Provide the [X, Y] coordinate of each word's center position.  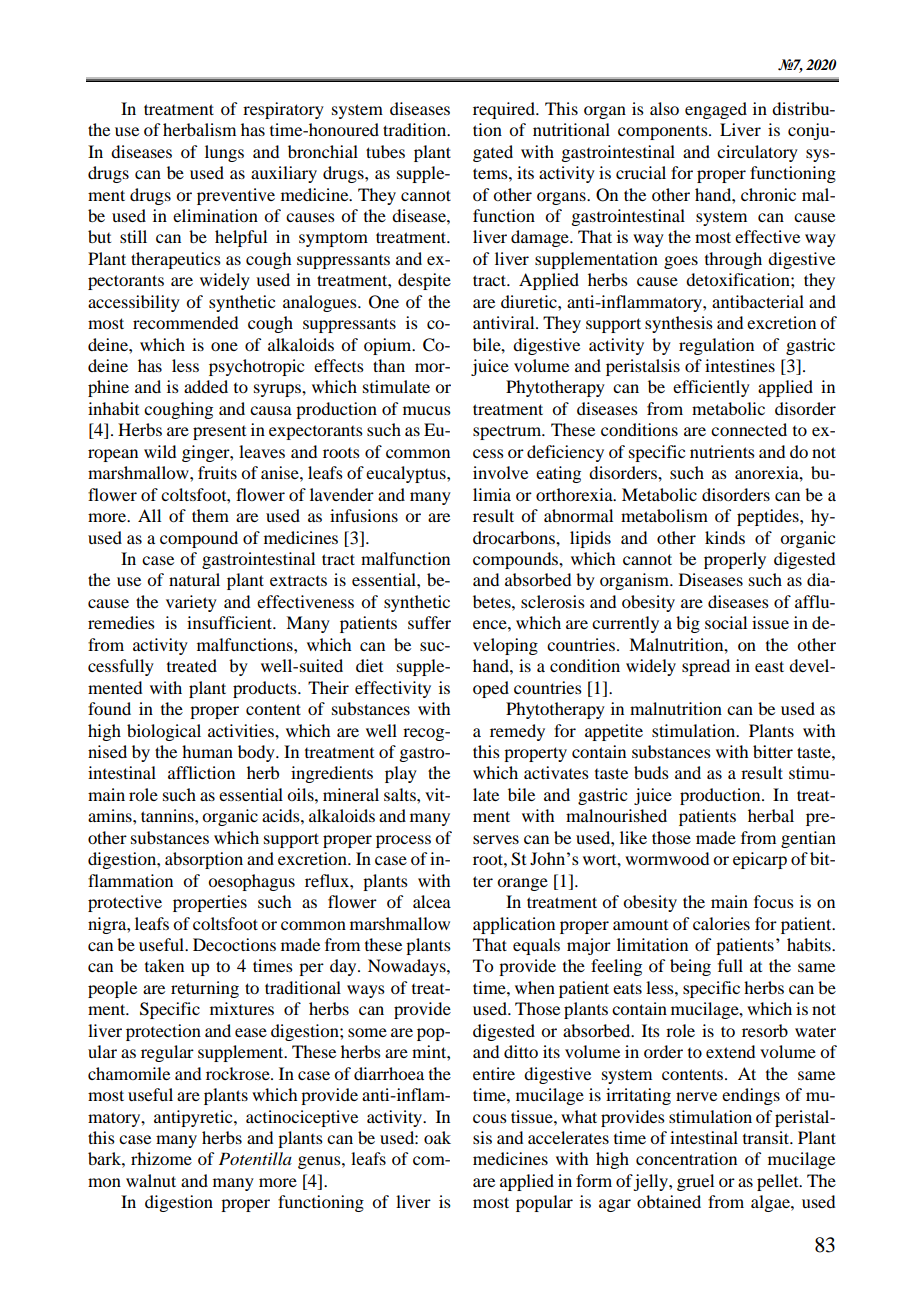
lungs [224, 153]
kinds [725, 537]
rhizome [161, 1158]
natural [194, 579]
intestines [740, 365]
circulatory [757, 153]
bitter [773, 751]
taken [164, 965]
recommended [185, 322]
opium [389, 346]
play [401, 774]
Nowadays [408, 967]
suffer [429, 622]
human [207, 751]
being [690, 967]
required [505, 110]
